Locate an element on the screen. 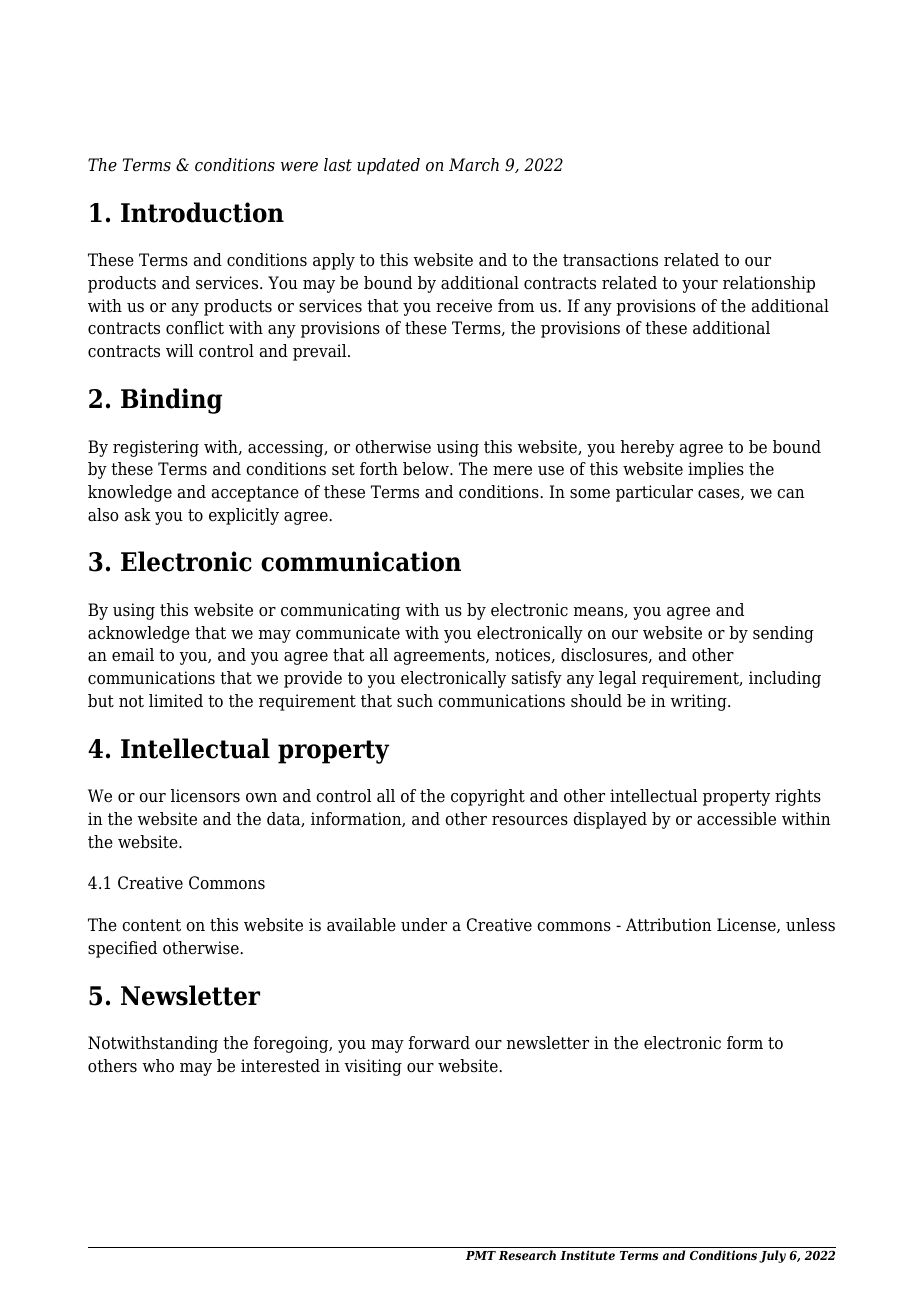 Image resolution: width=924 pixels, height=1308 pixels. below is located at coordinates (427, 469).
